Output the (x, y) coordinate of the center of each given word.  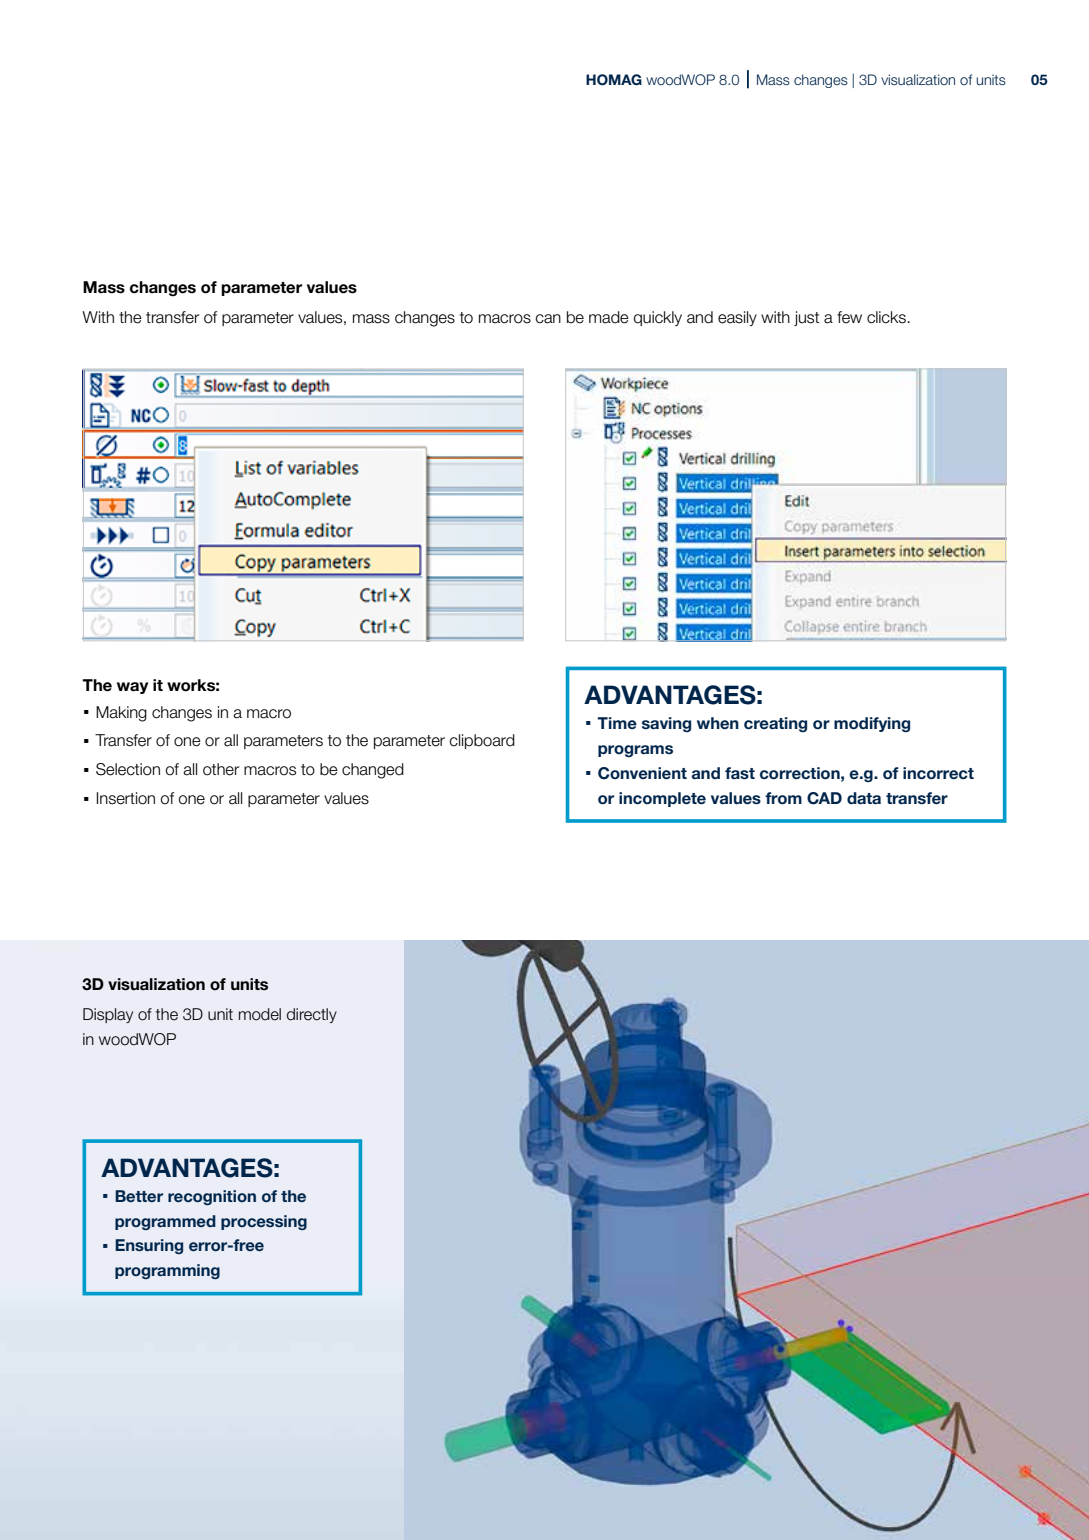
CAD (824, 798)
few (849, 317)
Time (617, 723)
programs (635, 751)
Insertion (126, 798)
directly (312, 1015)
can (548, 319)
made (609, 317)
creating (775, 725)
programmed (165, 1222)
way (132, 688)
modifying (872, 725)
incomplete (662, 799)
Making (121, 714)
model (260, 1014)
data (864, 798)
